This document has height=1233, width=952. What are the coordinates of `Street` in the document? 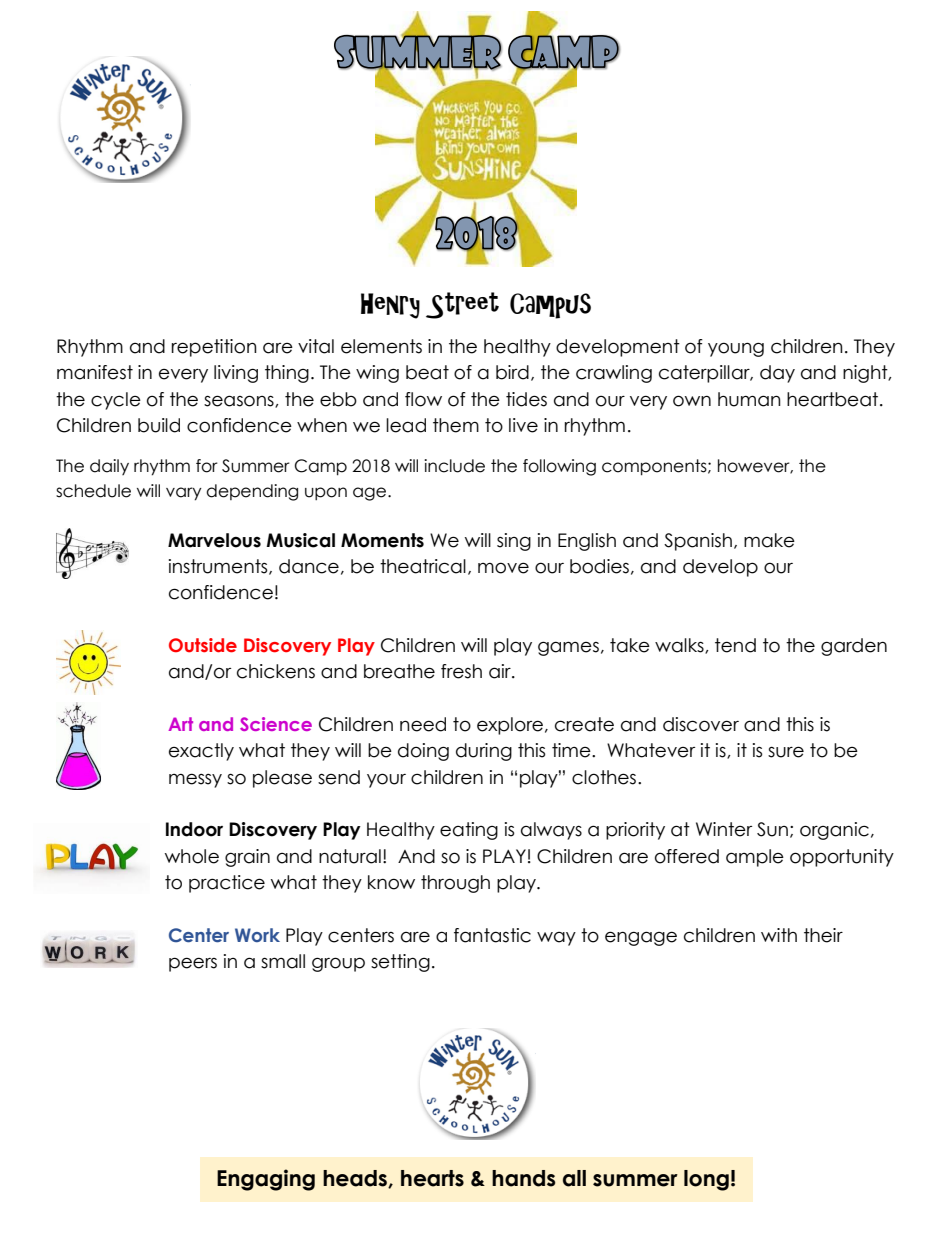 It's located at (462, 305).
